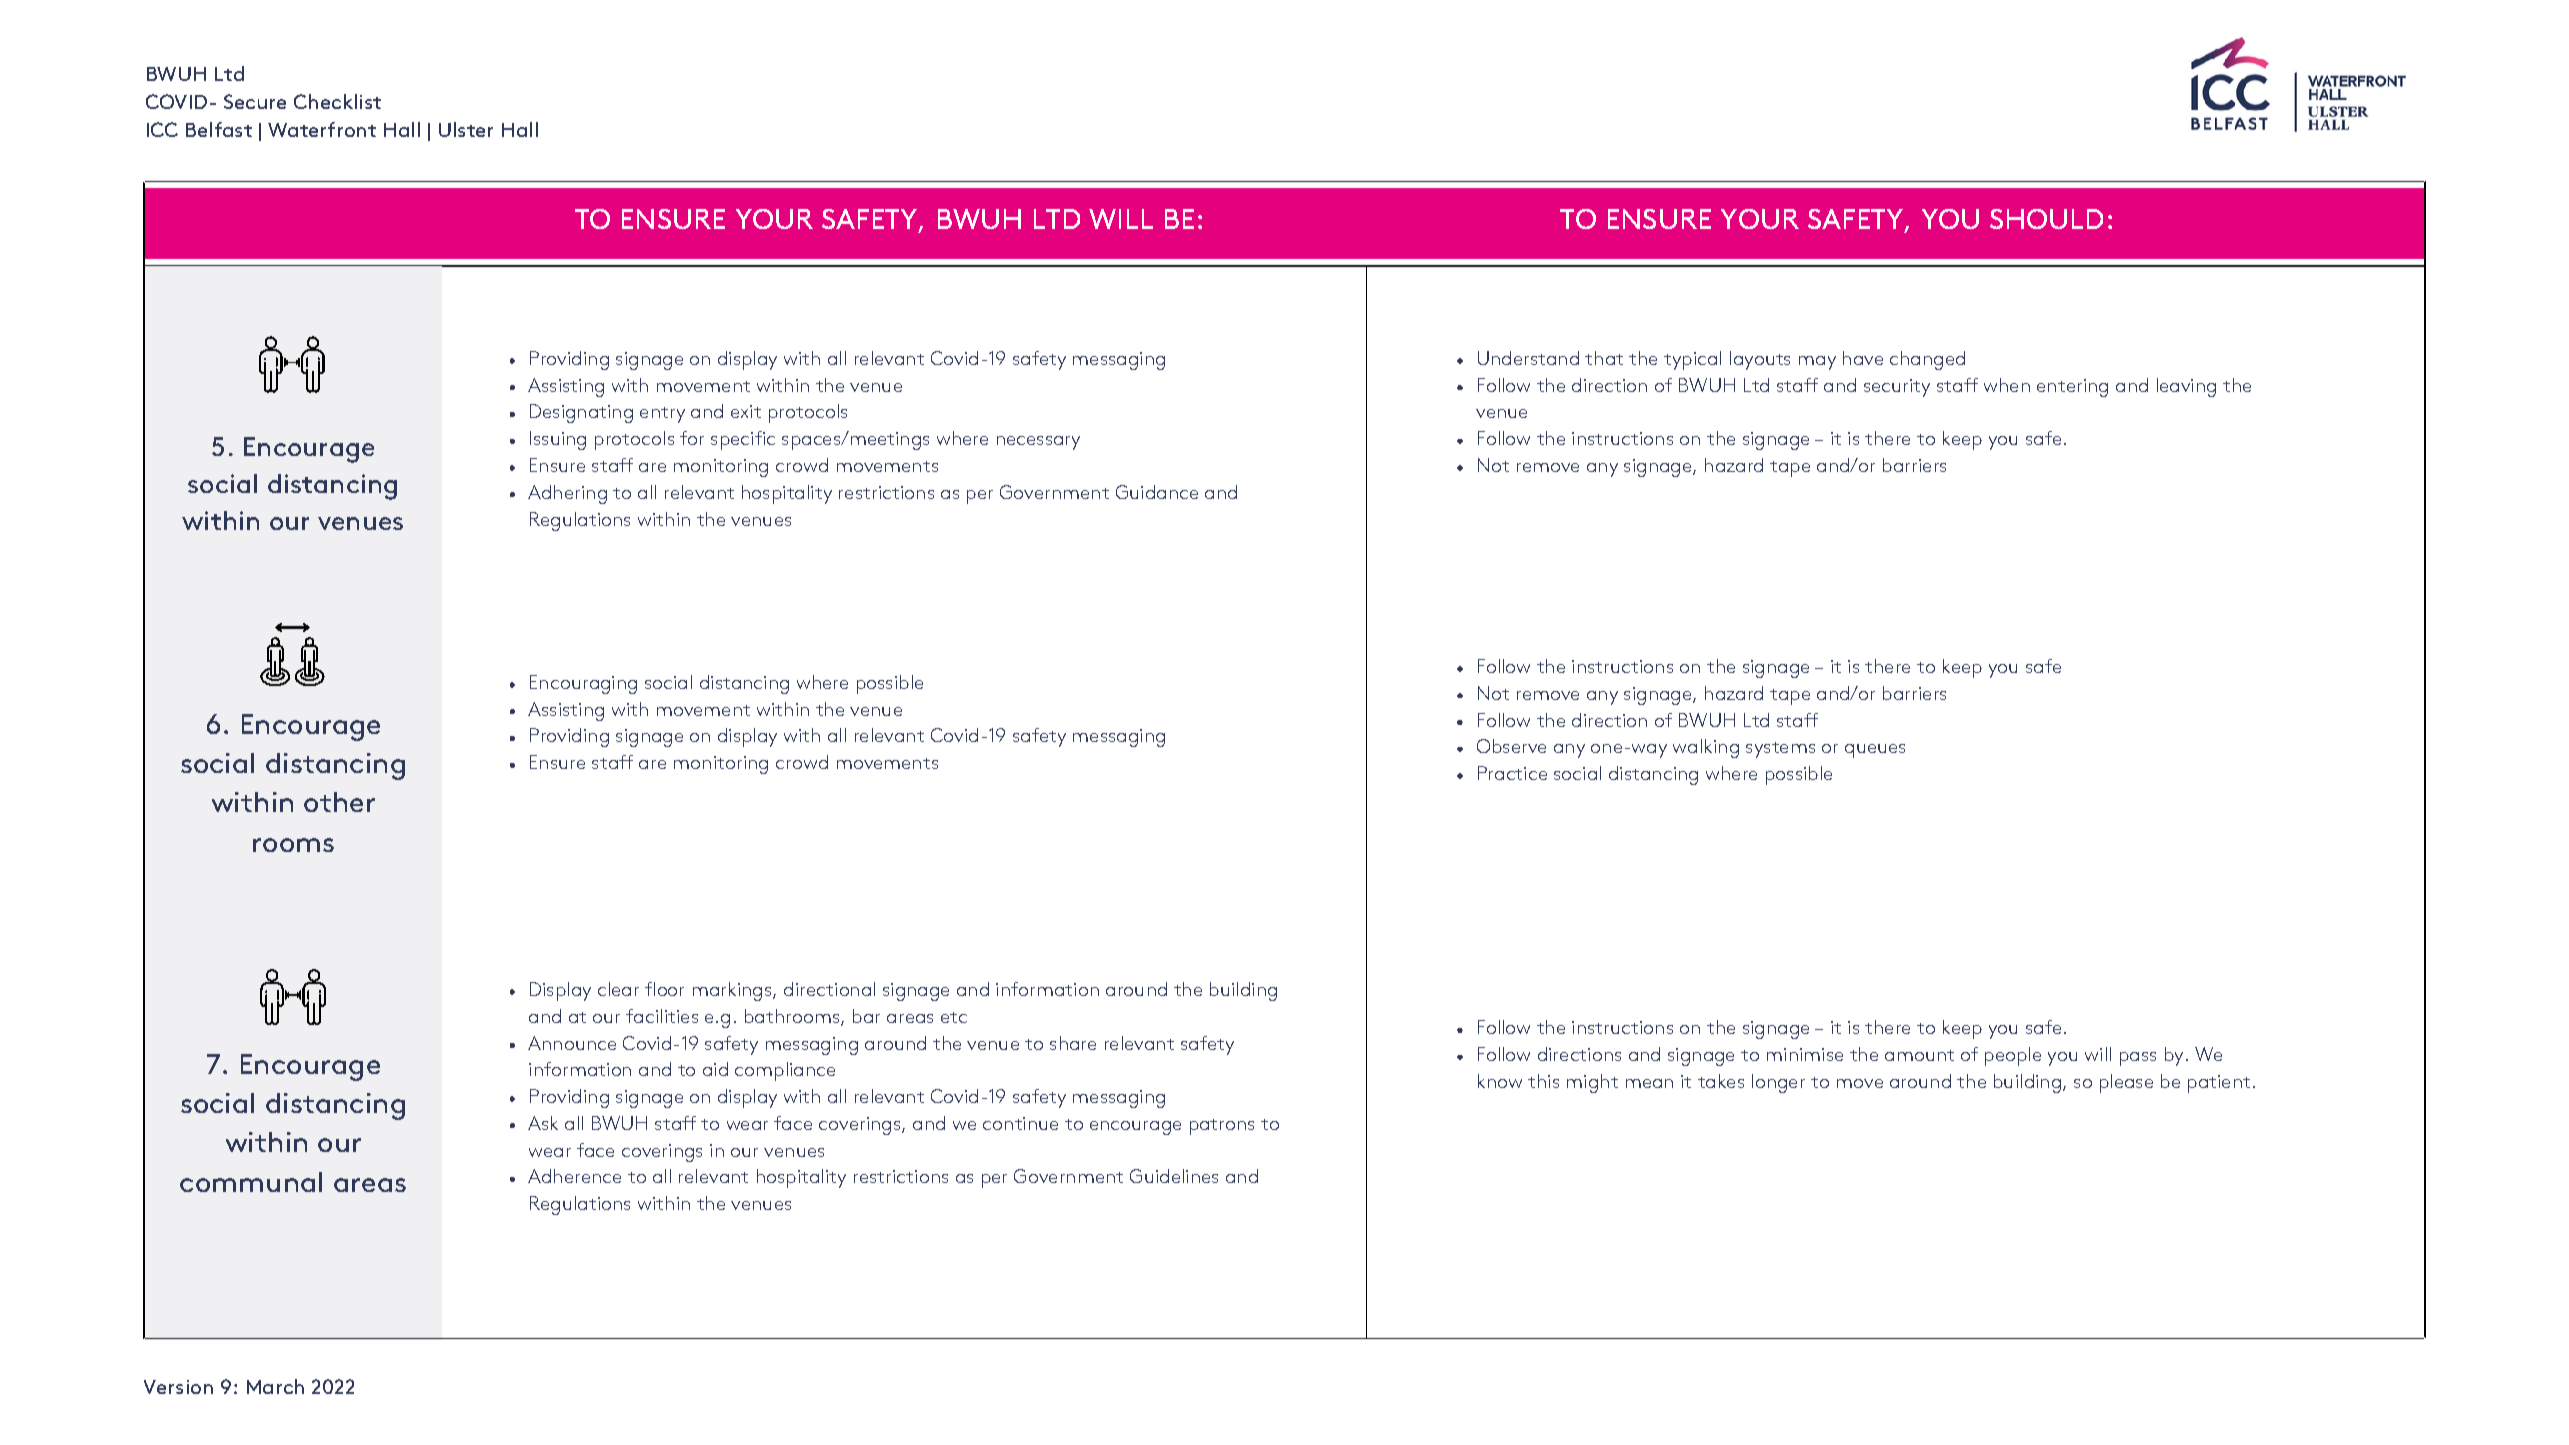 The image size is (2569, 1445). Describe the element at coordinates (1528, 358) in the image. I see `Understand` at that location.
